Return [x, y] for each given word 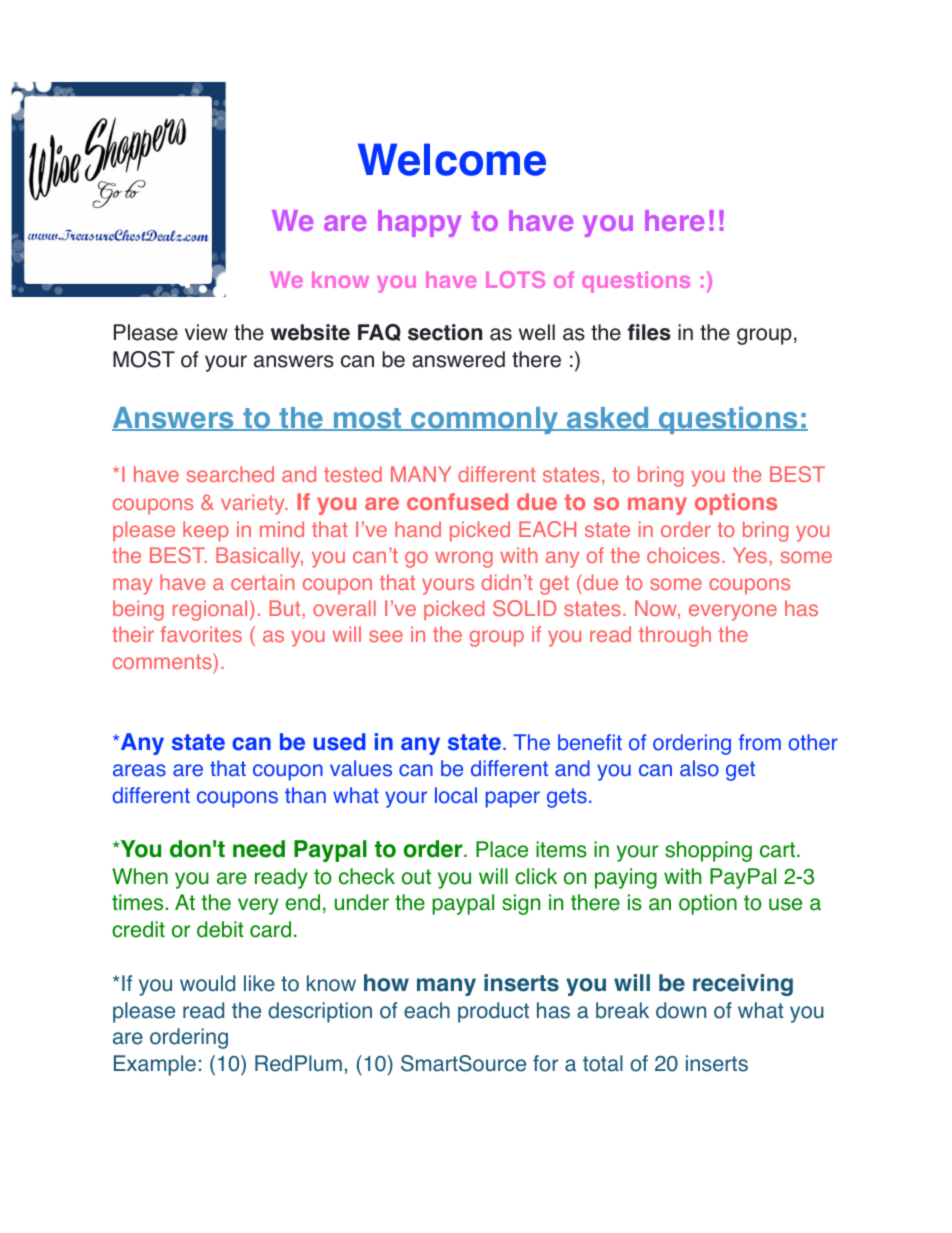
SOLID [524, 608]
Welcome [452, 159]
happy [419, 223]
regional [210, 610]
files [649, 332]
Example [155, 1065]
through [675, 636]
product [493, 1012]
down [681, 1010]
